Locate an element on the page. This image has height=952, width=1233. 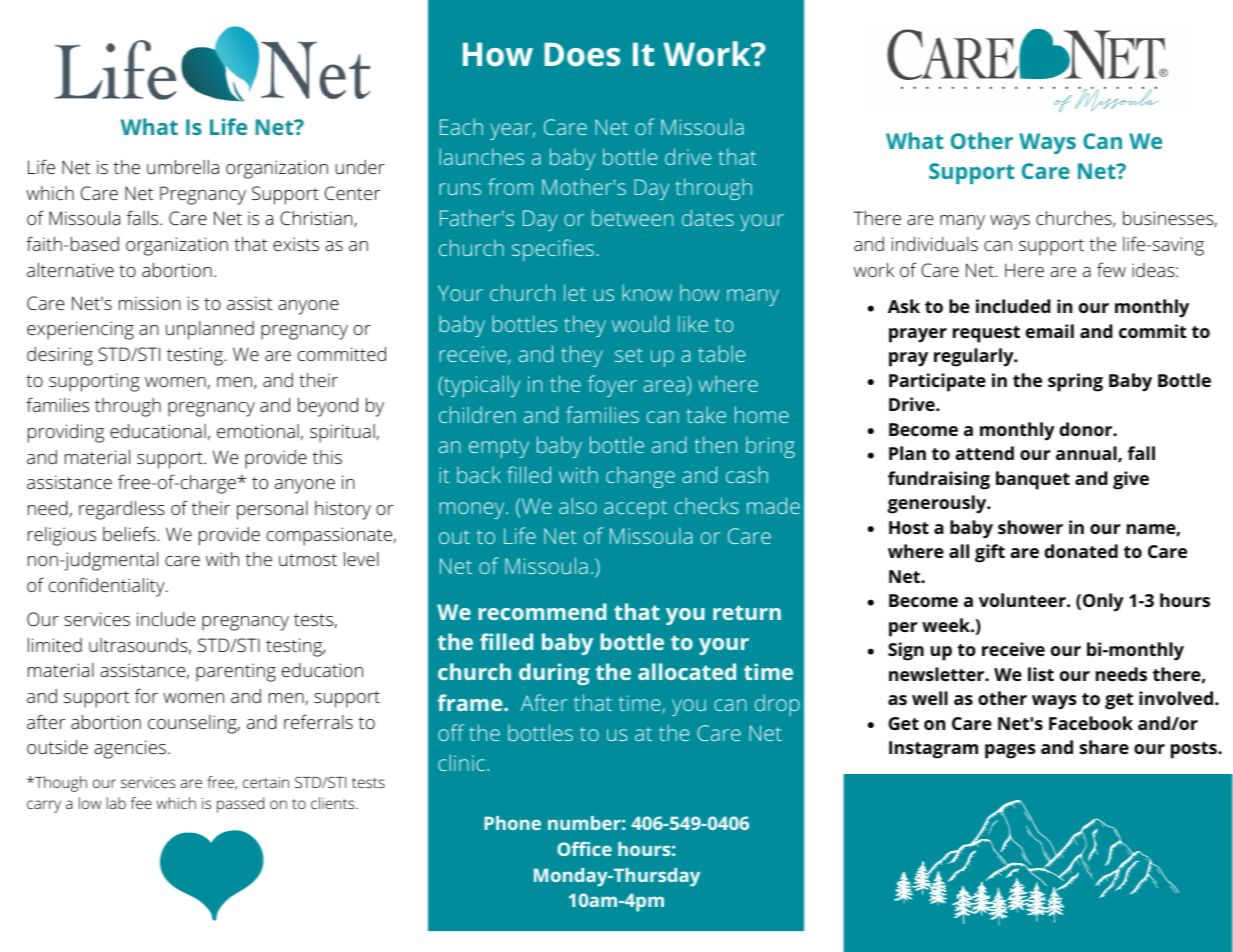
Does is located at coordinates (582, 54).
